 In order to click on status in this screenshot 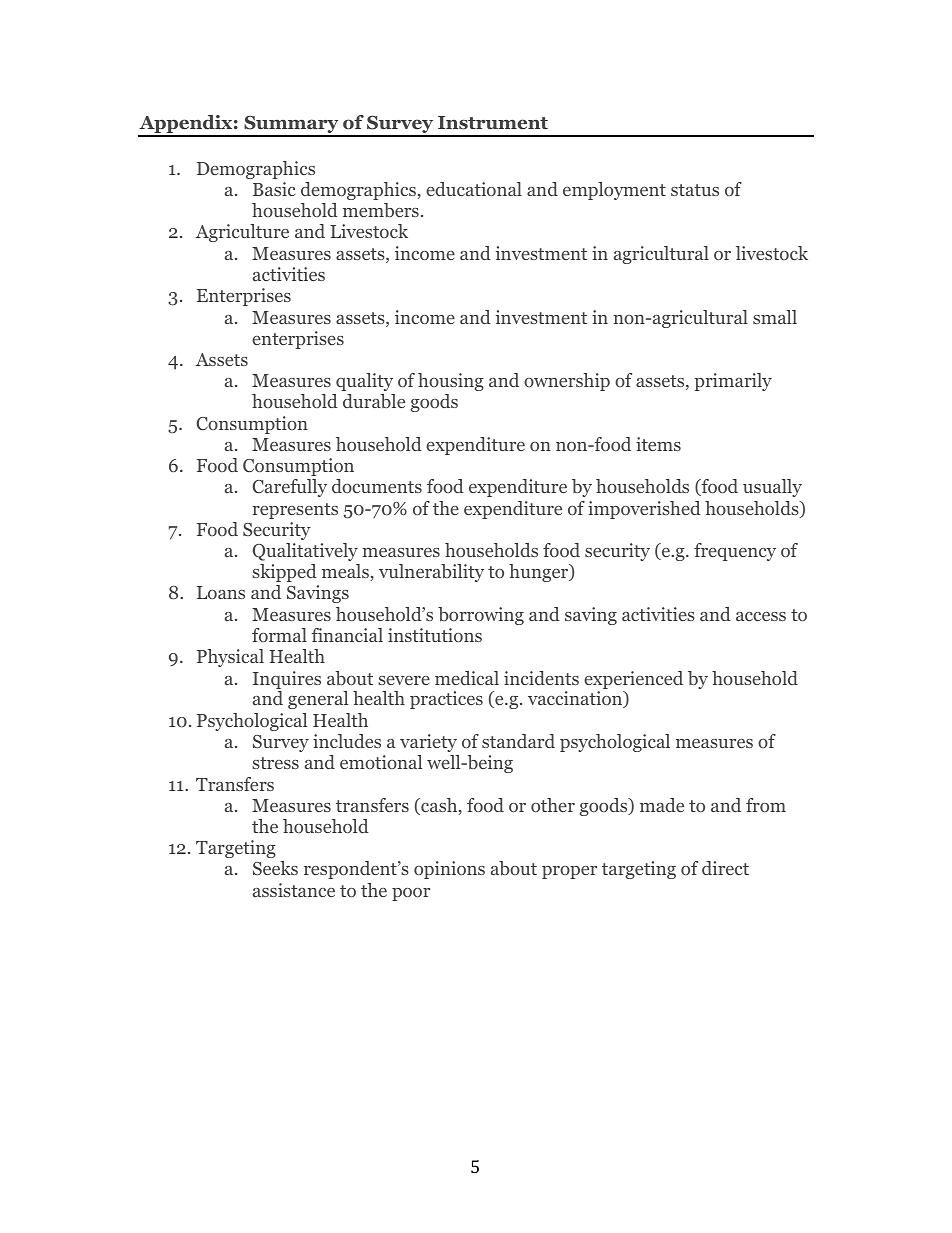, I will do `click(695, 190)`.
